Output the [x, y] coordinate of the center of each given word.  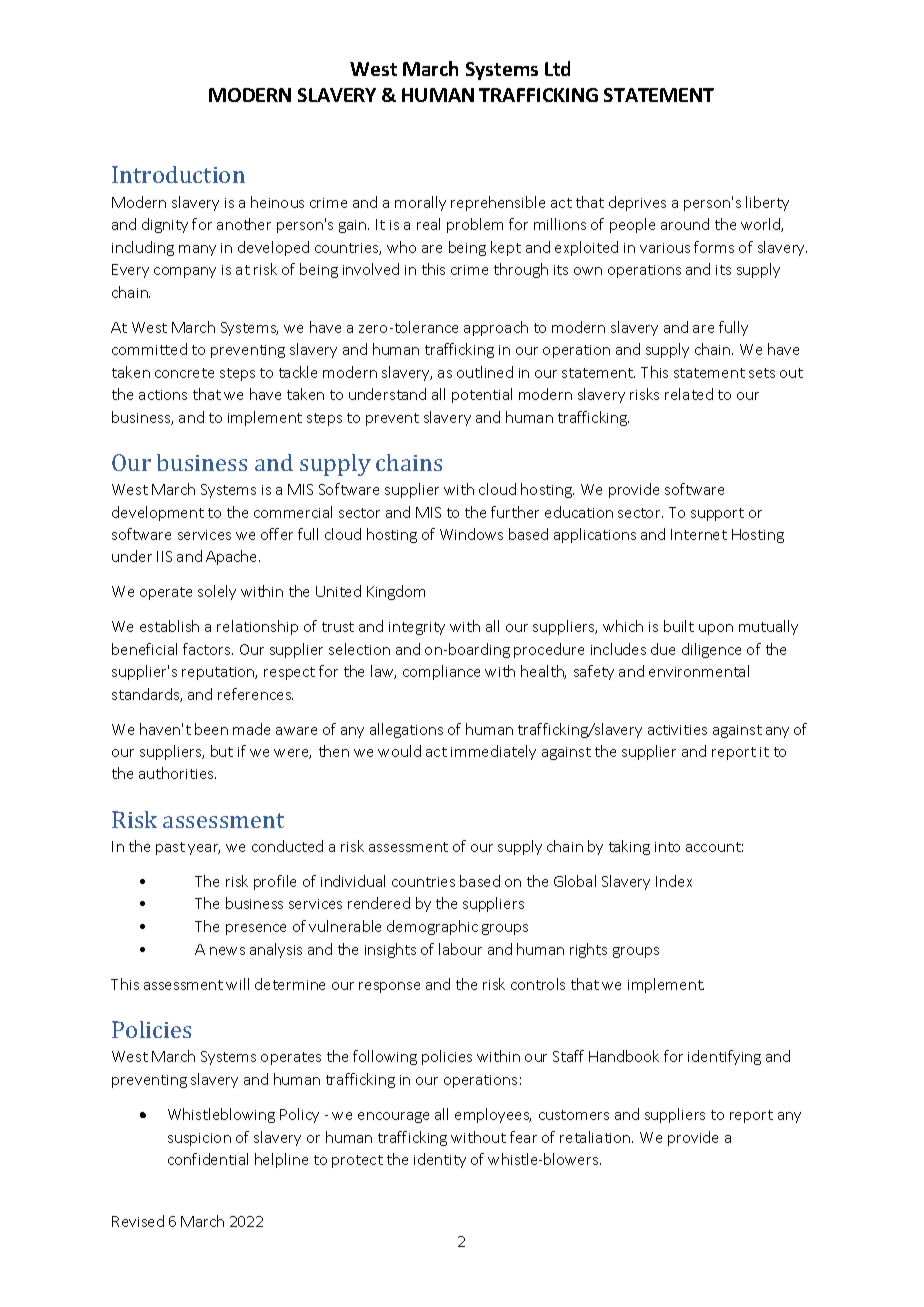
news [227, 951]
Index [674, 881]
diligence [711, 650]
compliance [441, 672]
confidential [208, 1159]
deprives [637, 203]
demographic [432, 927]
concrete [184, 373]
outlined [485, 372]
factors [208, 649]
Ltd [557, 68]
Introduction [178, 174]
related [689, 394]
